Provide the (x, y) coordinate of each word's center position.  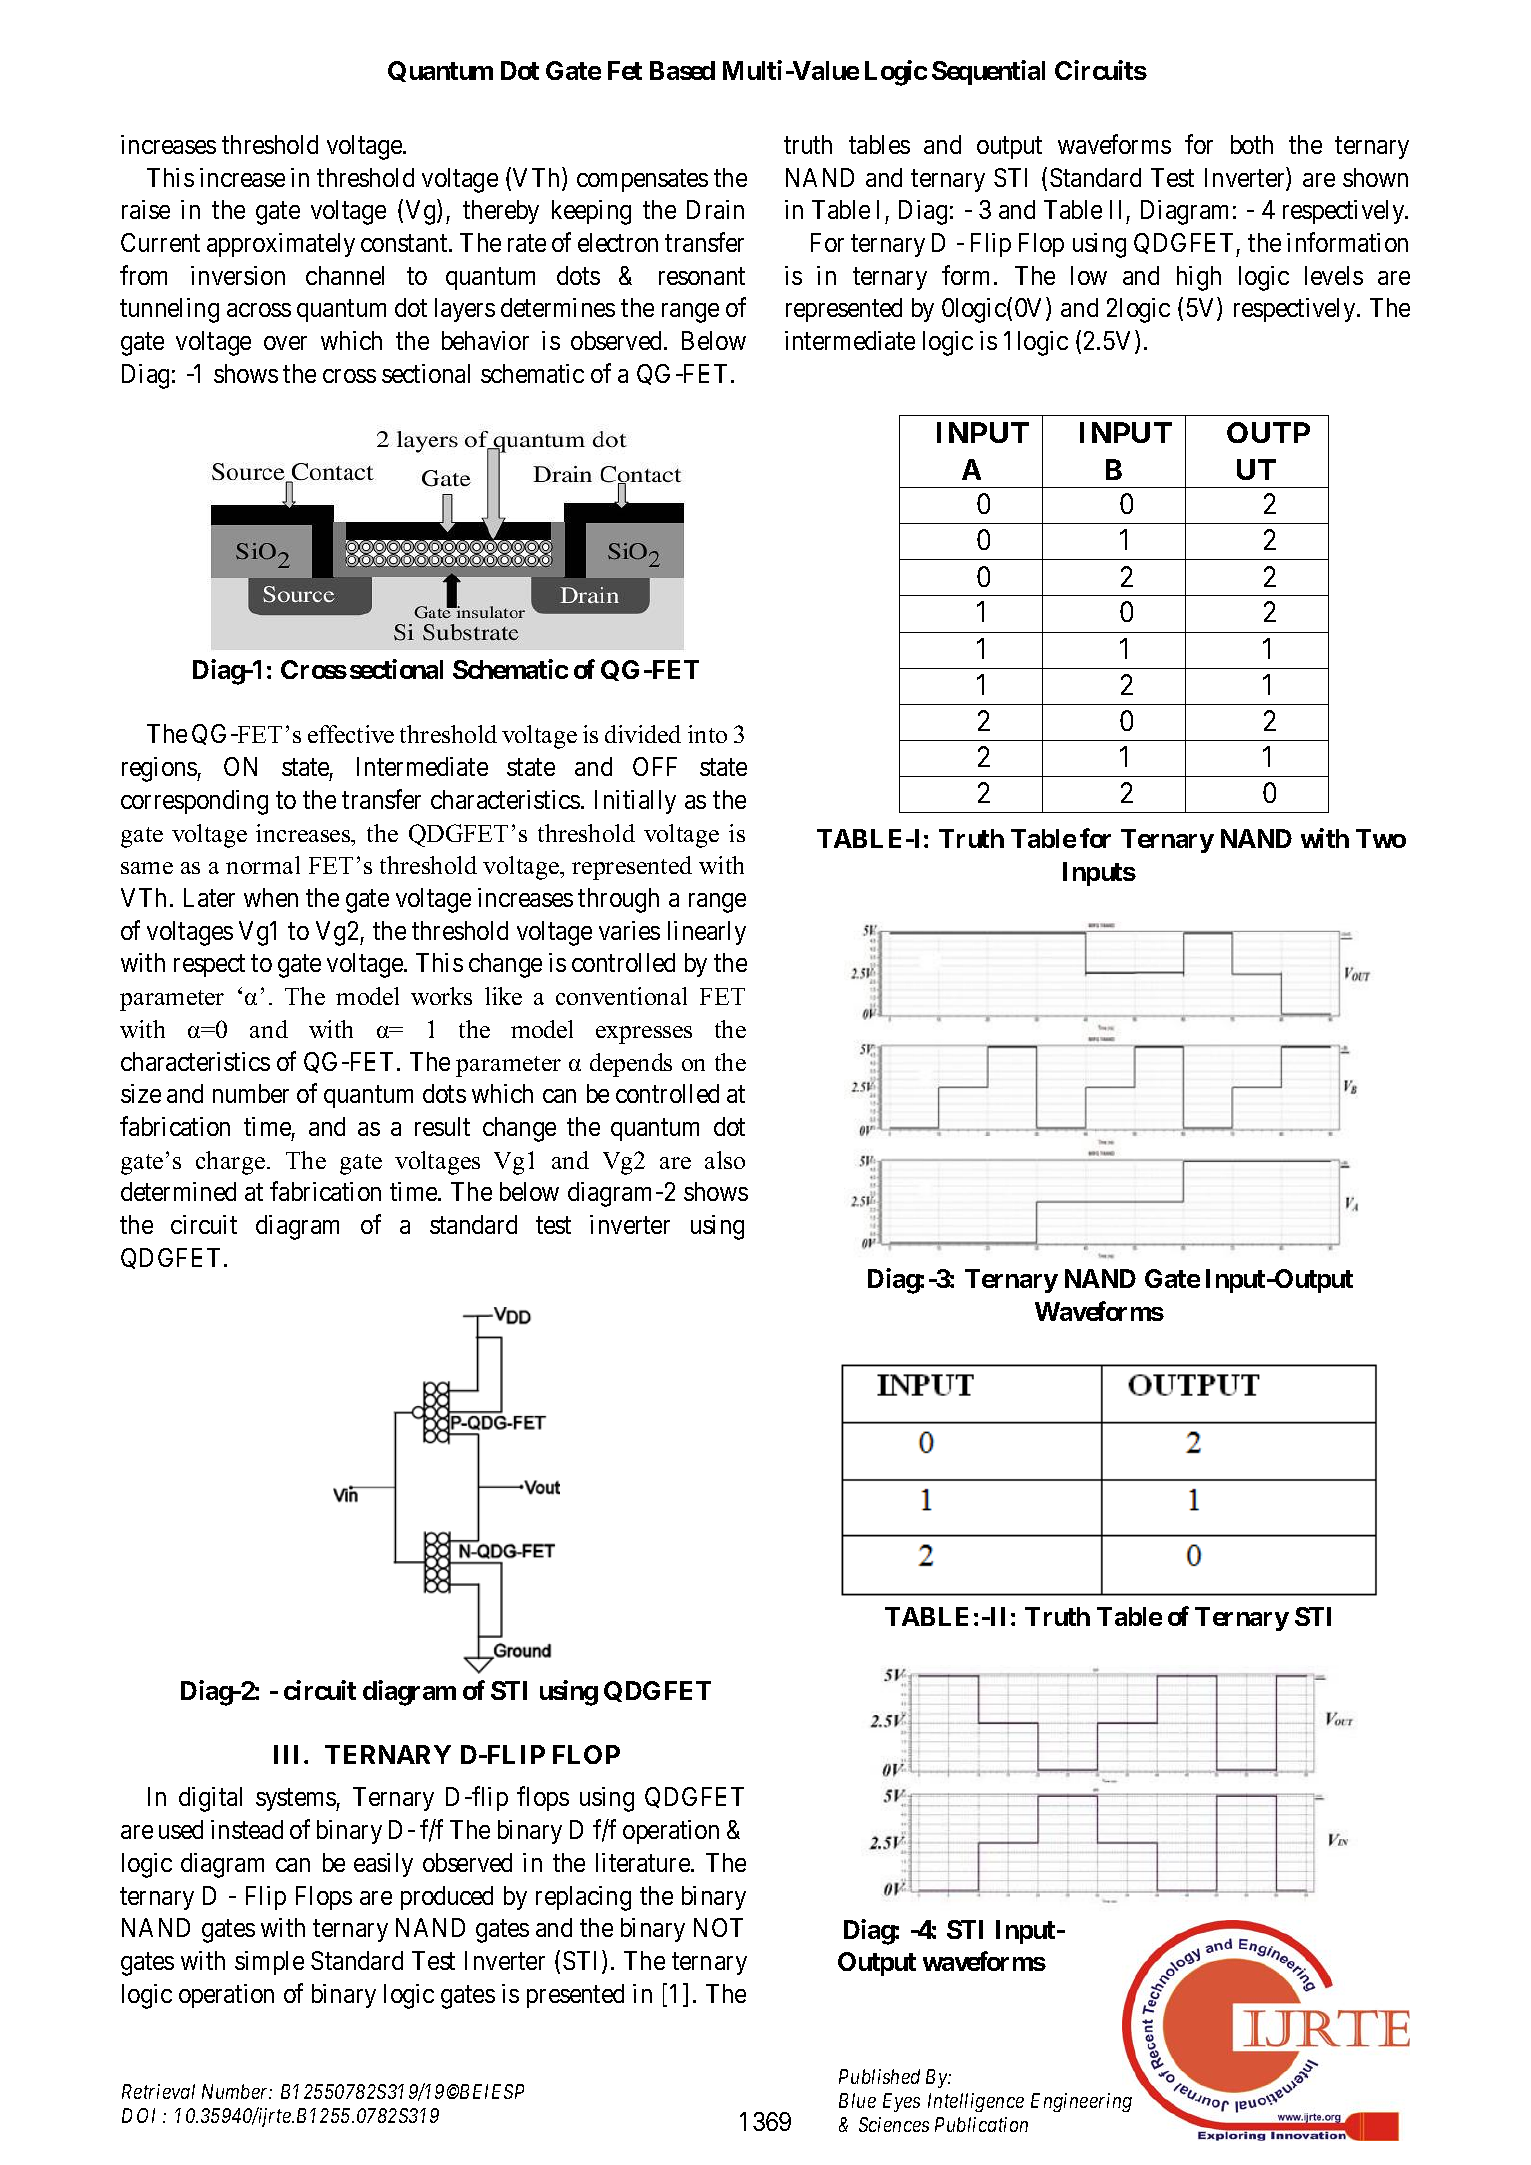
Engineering (1081, 2102)
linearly (707, 933)
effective (351, 734)
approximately (281, 245)
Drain (715, 209)
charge (230, 1163)
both (1252, 144)
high (1199, 278)
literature (644, 1862)
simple (269, 1963)
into (707, 734)
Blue (857, 2100)
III (289, 1754)
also (725, 1160)
